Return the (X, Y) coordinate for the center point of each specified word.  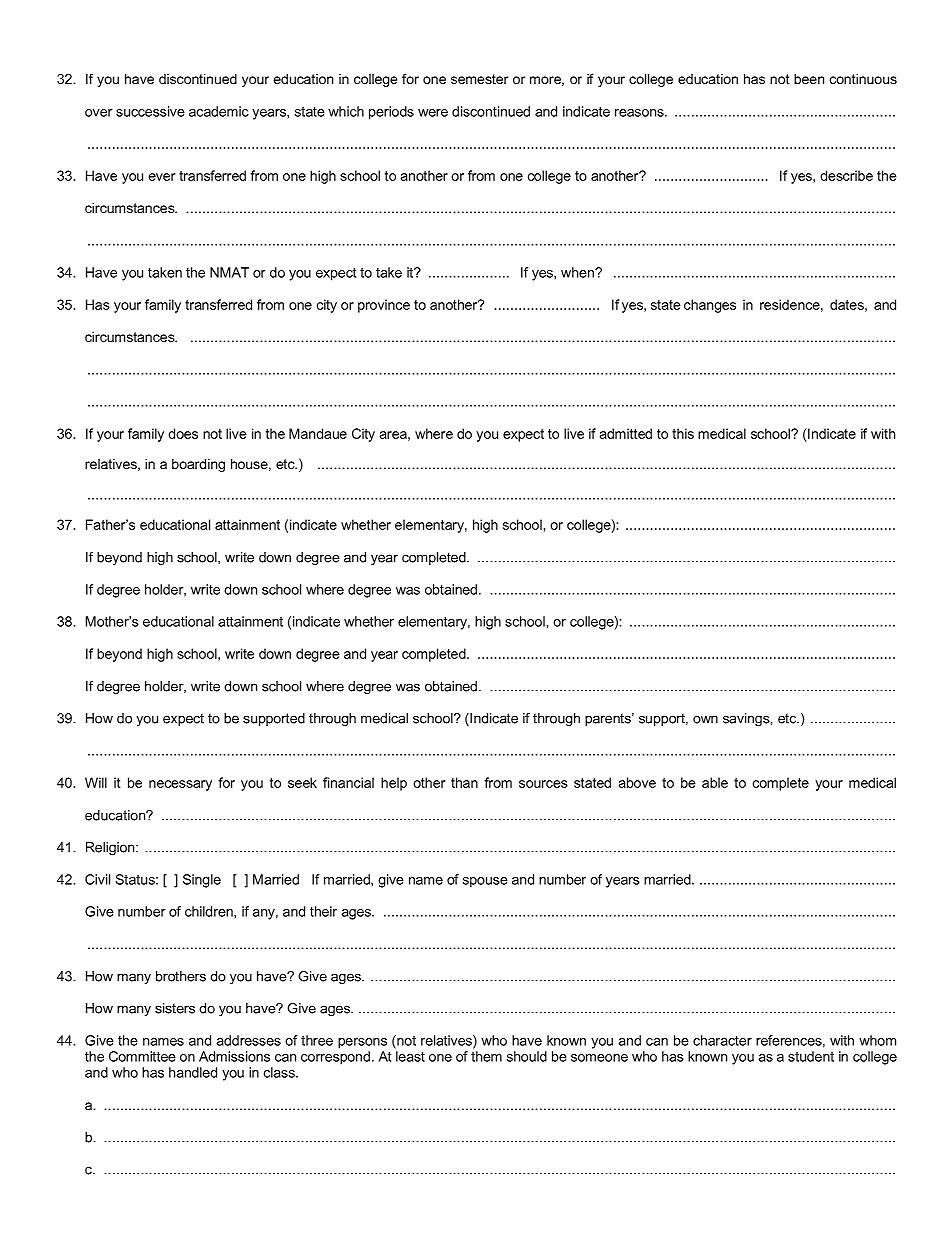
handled (193, 1072)
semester (479, 79)
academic (219, 111)
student (811, 1056)
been (809, 79)
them (486, 1056)
